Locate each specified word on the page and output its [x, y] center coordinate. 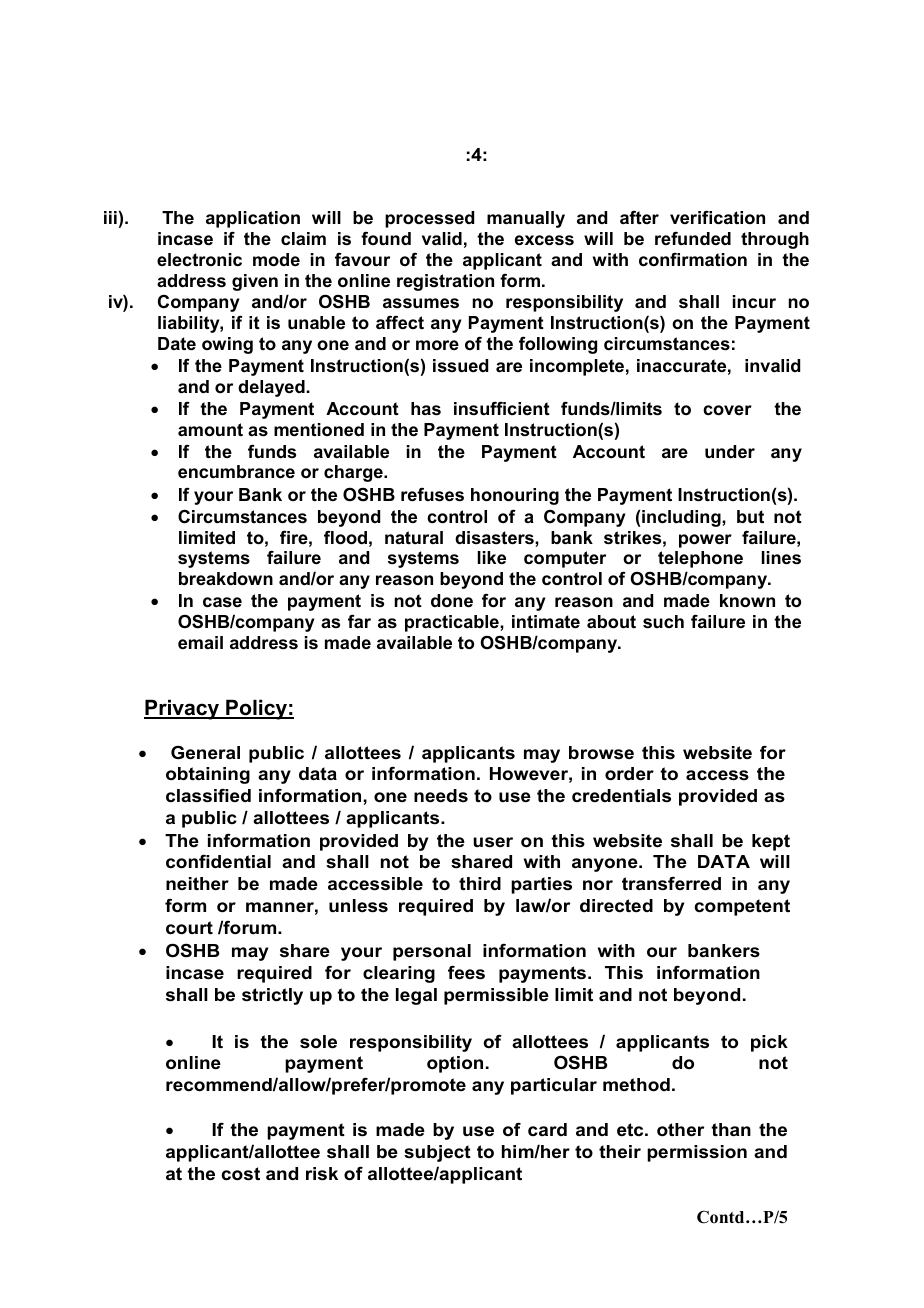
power [705, 541]
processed [429, 219]
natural [414, 537]
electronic [199, 260]
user [493, 842]
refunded [693, 238]
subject [437, 1153]
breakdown [226, 579]
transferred [671, 883]
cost [241, 1174]
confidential [218, 861]
